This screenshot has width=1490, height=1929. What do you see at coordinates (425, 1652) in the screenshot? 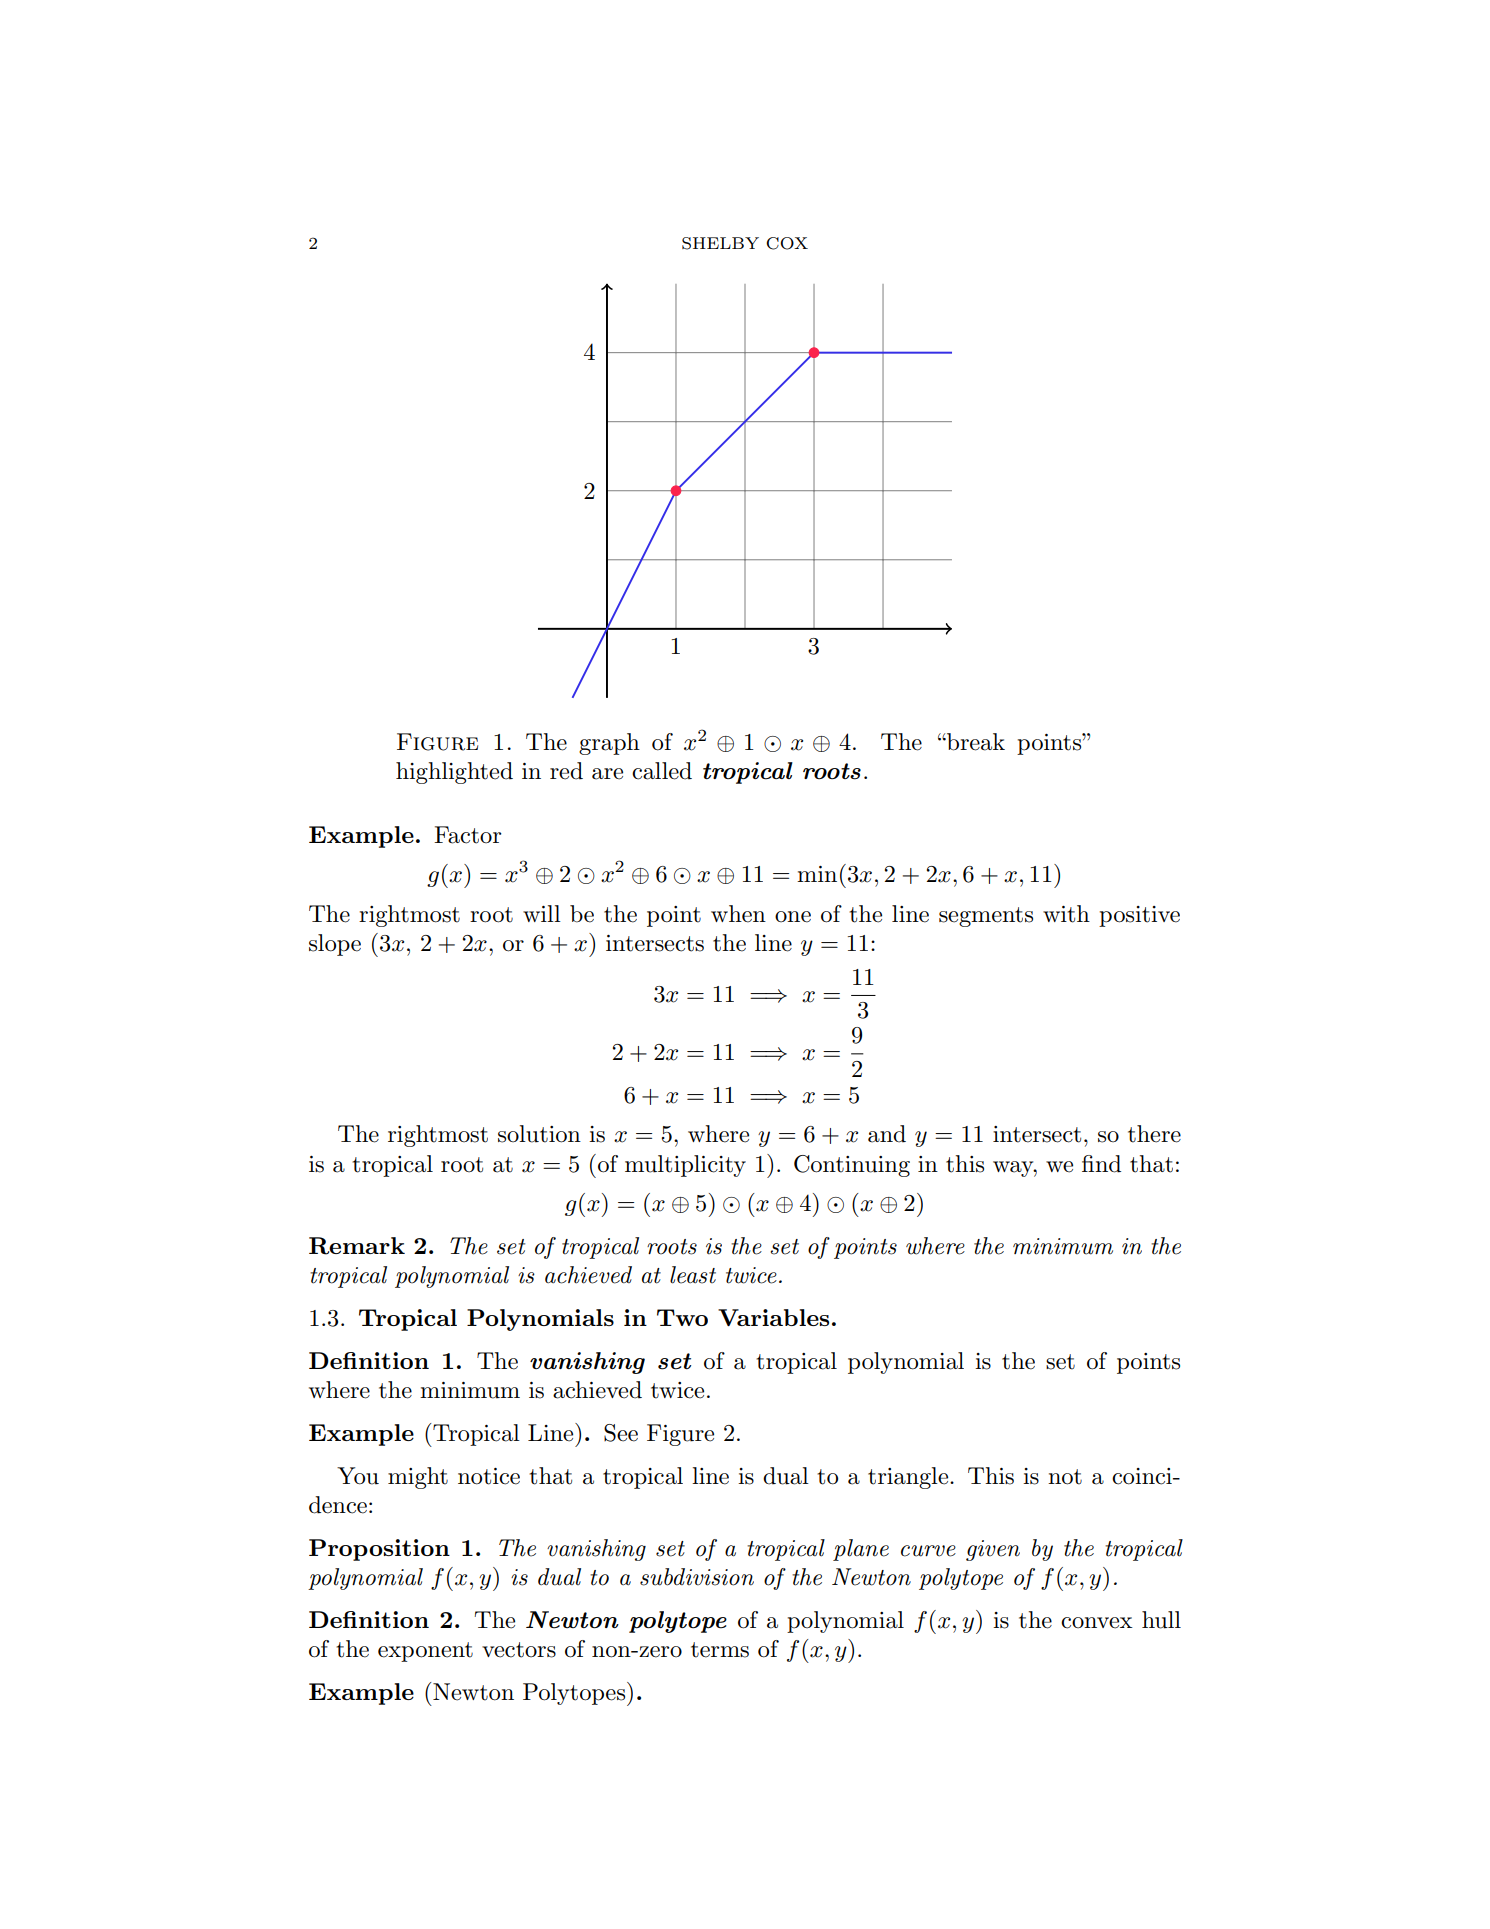
I see `exponent` at bounding box center [425, 1652].
